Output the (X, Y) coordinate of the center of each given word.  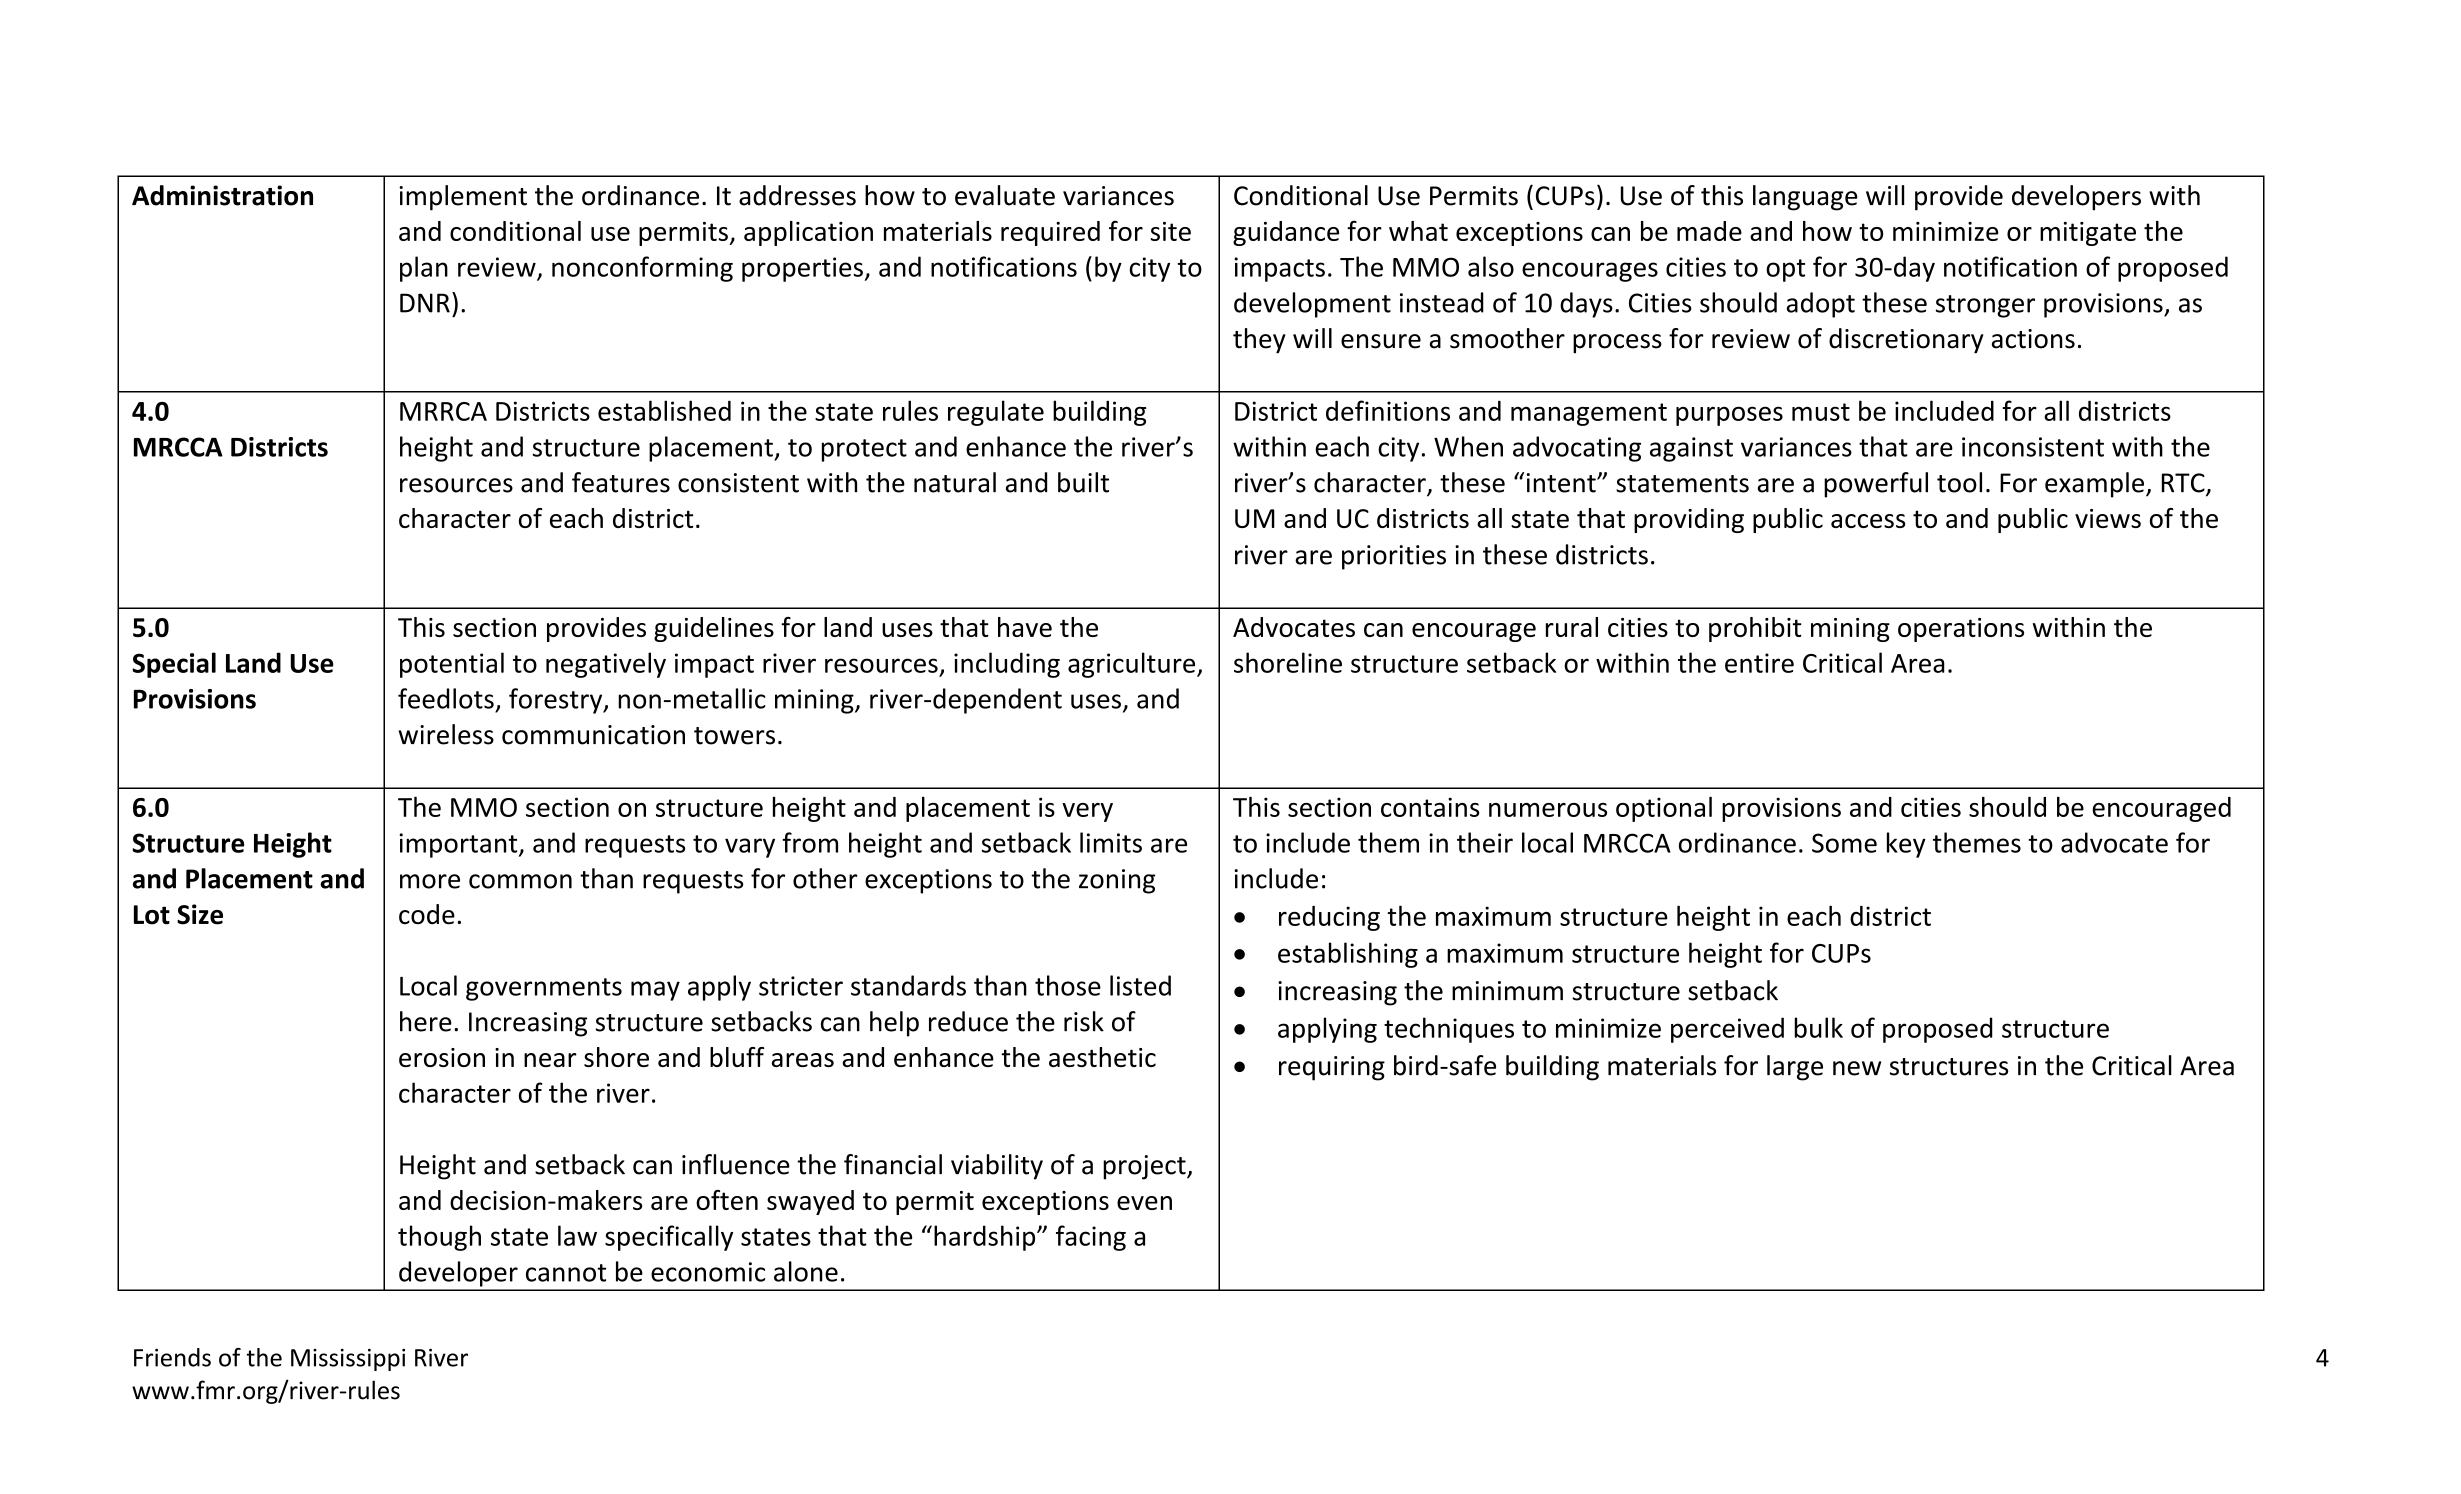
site (1171, 231)
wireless (446, 734)
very (1087, 812)
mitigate (2088, 234)
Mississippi (348, 1360)
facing (1091, 1238)
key (1906, 845)
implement (463, 198)
